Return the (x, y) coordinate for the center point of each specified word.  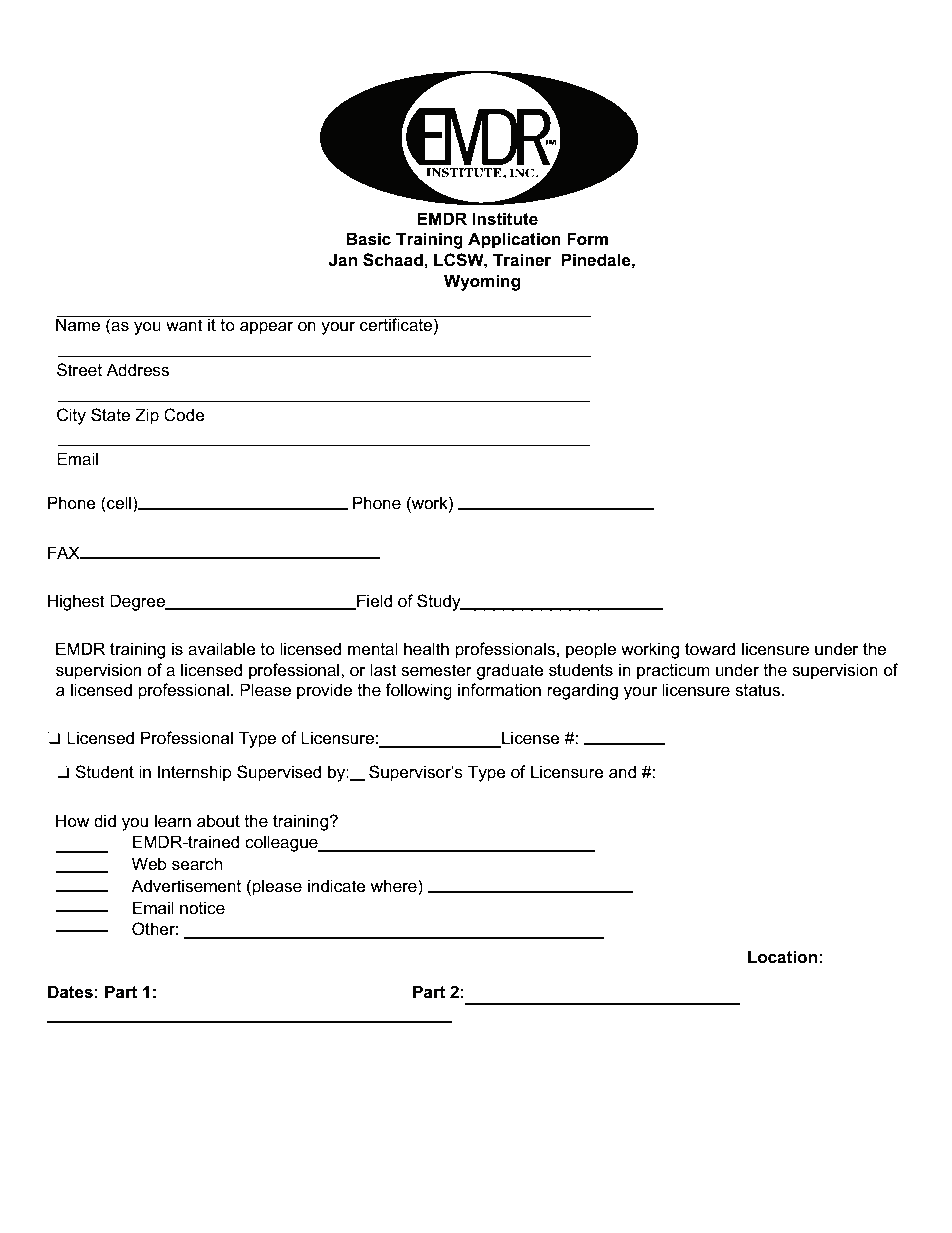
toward (710, 649)
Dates (70, 992)
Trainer (522, 260)
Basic (368, 239)
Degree (138, 602)
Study (440, 602)
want (184, 325)
